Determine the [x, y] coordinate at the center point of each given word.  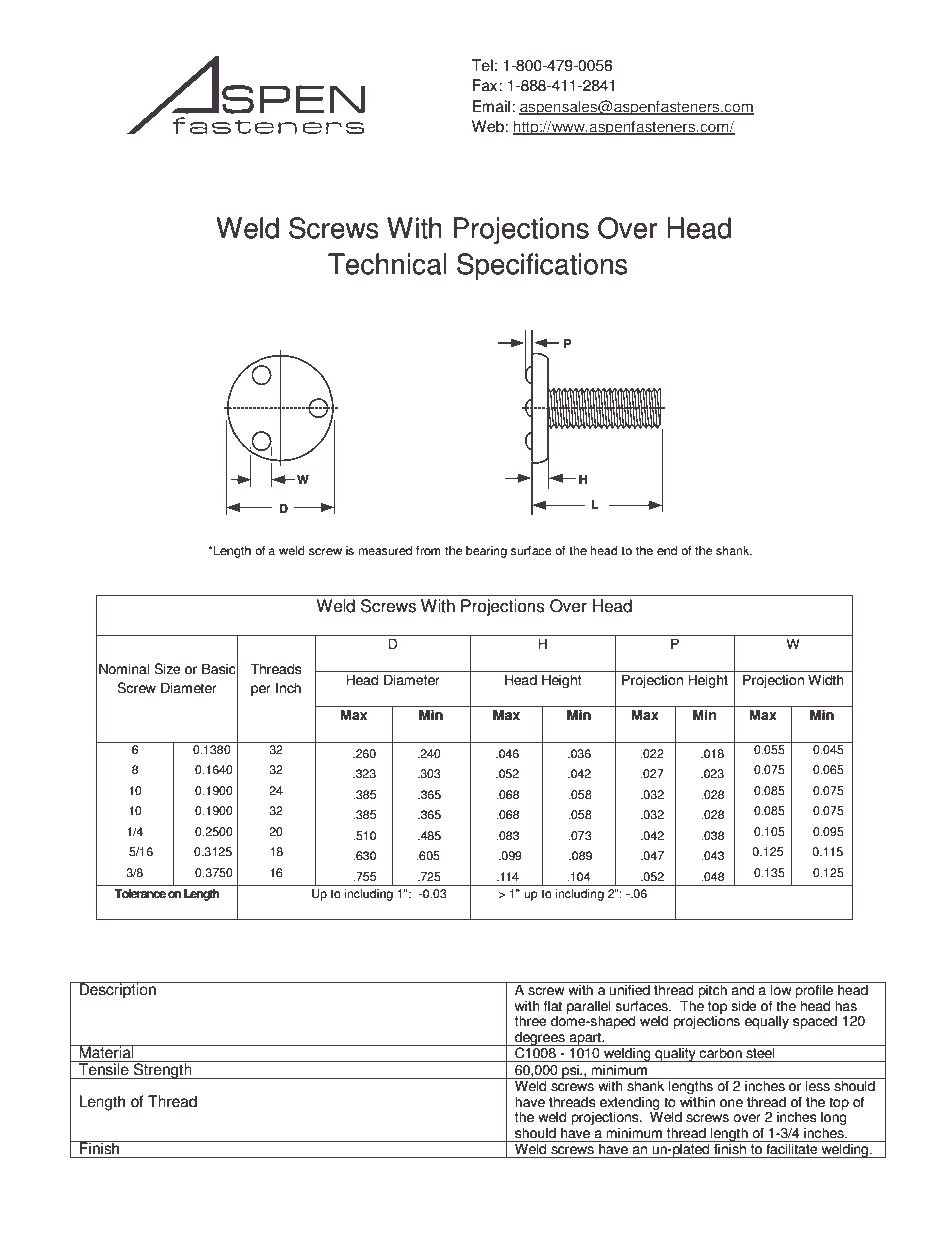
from [428, 551]
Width [826, 680]
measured [385, 551]
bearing [486, 552]
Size [167, 669]
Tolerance [140, 894]
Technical [387, 264]
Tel [482, 65]
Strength [163, 1070]
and [743, 990]
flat [553, 1006]
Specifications [542, 266]
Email [491, 106]
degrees [540, 1039]
